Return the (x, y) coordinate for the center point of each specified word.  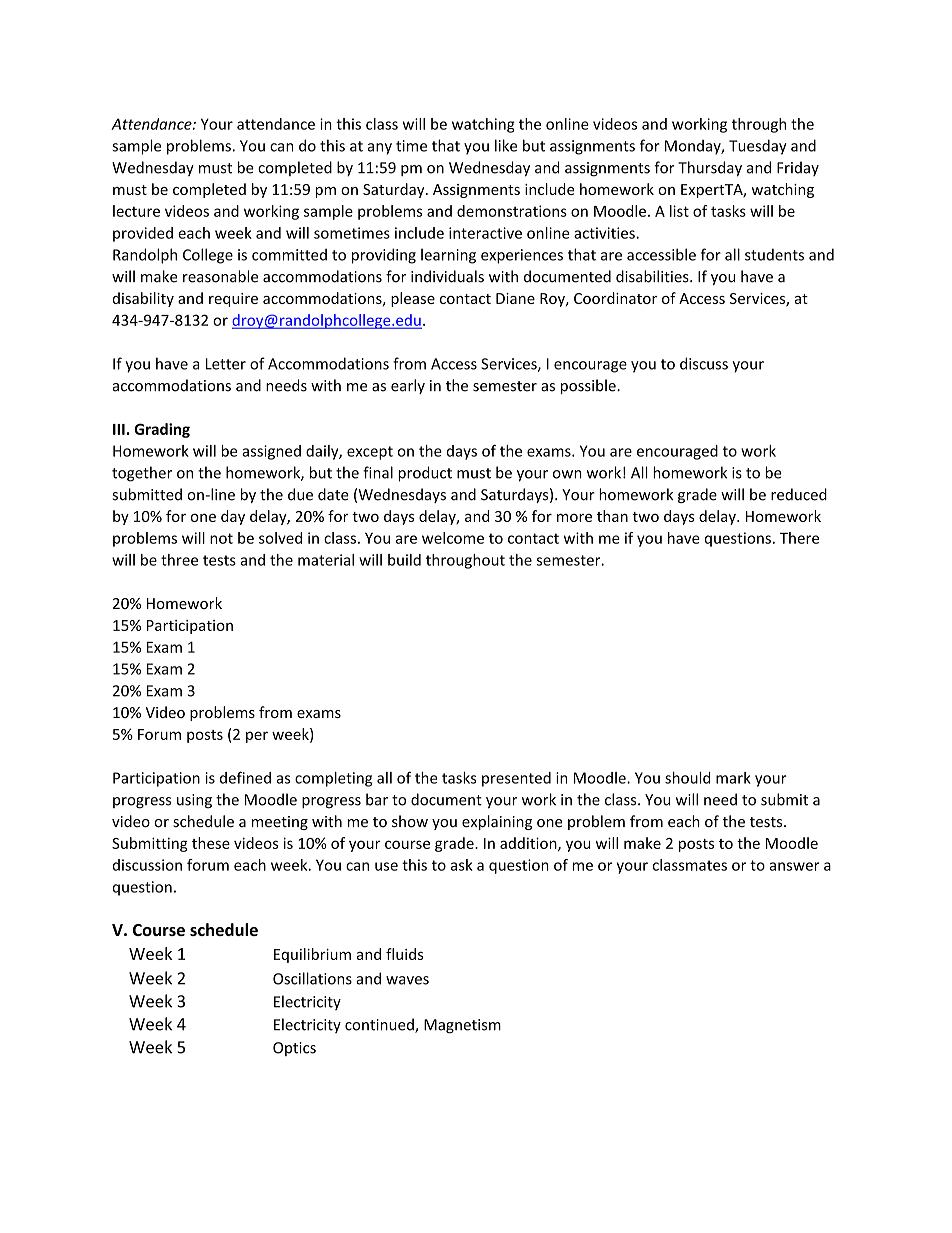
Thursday (710, 169)
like (506, 145)
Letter (226, 364)
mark (733, 778)
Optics (294, 1049)
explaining (497, 822)
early (408, 386)
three (179, 560)
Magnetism (462, 1026)
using (194, 801)
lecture (136, 211)
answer (794, 866)
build (404, 560)
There (799, 538)
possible (589, 386)
